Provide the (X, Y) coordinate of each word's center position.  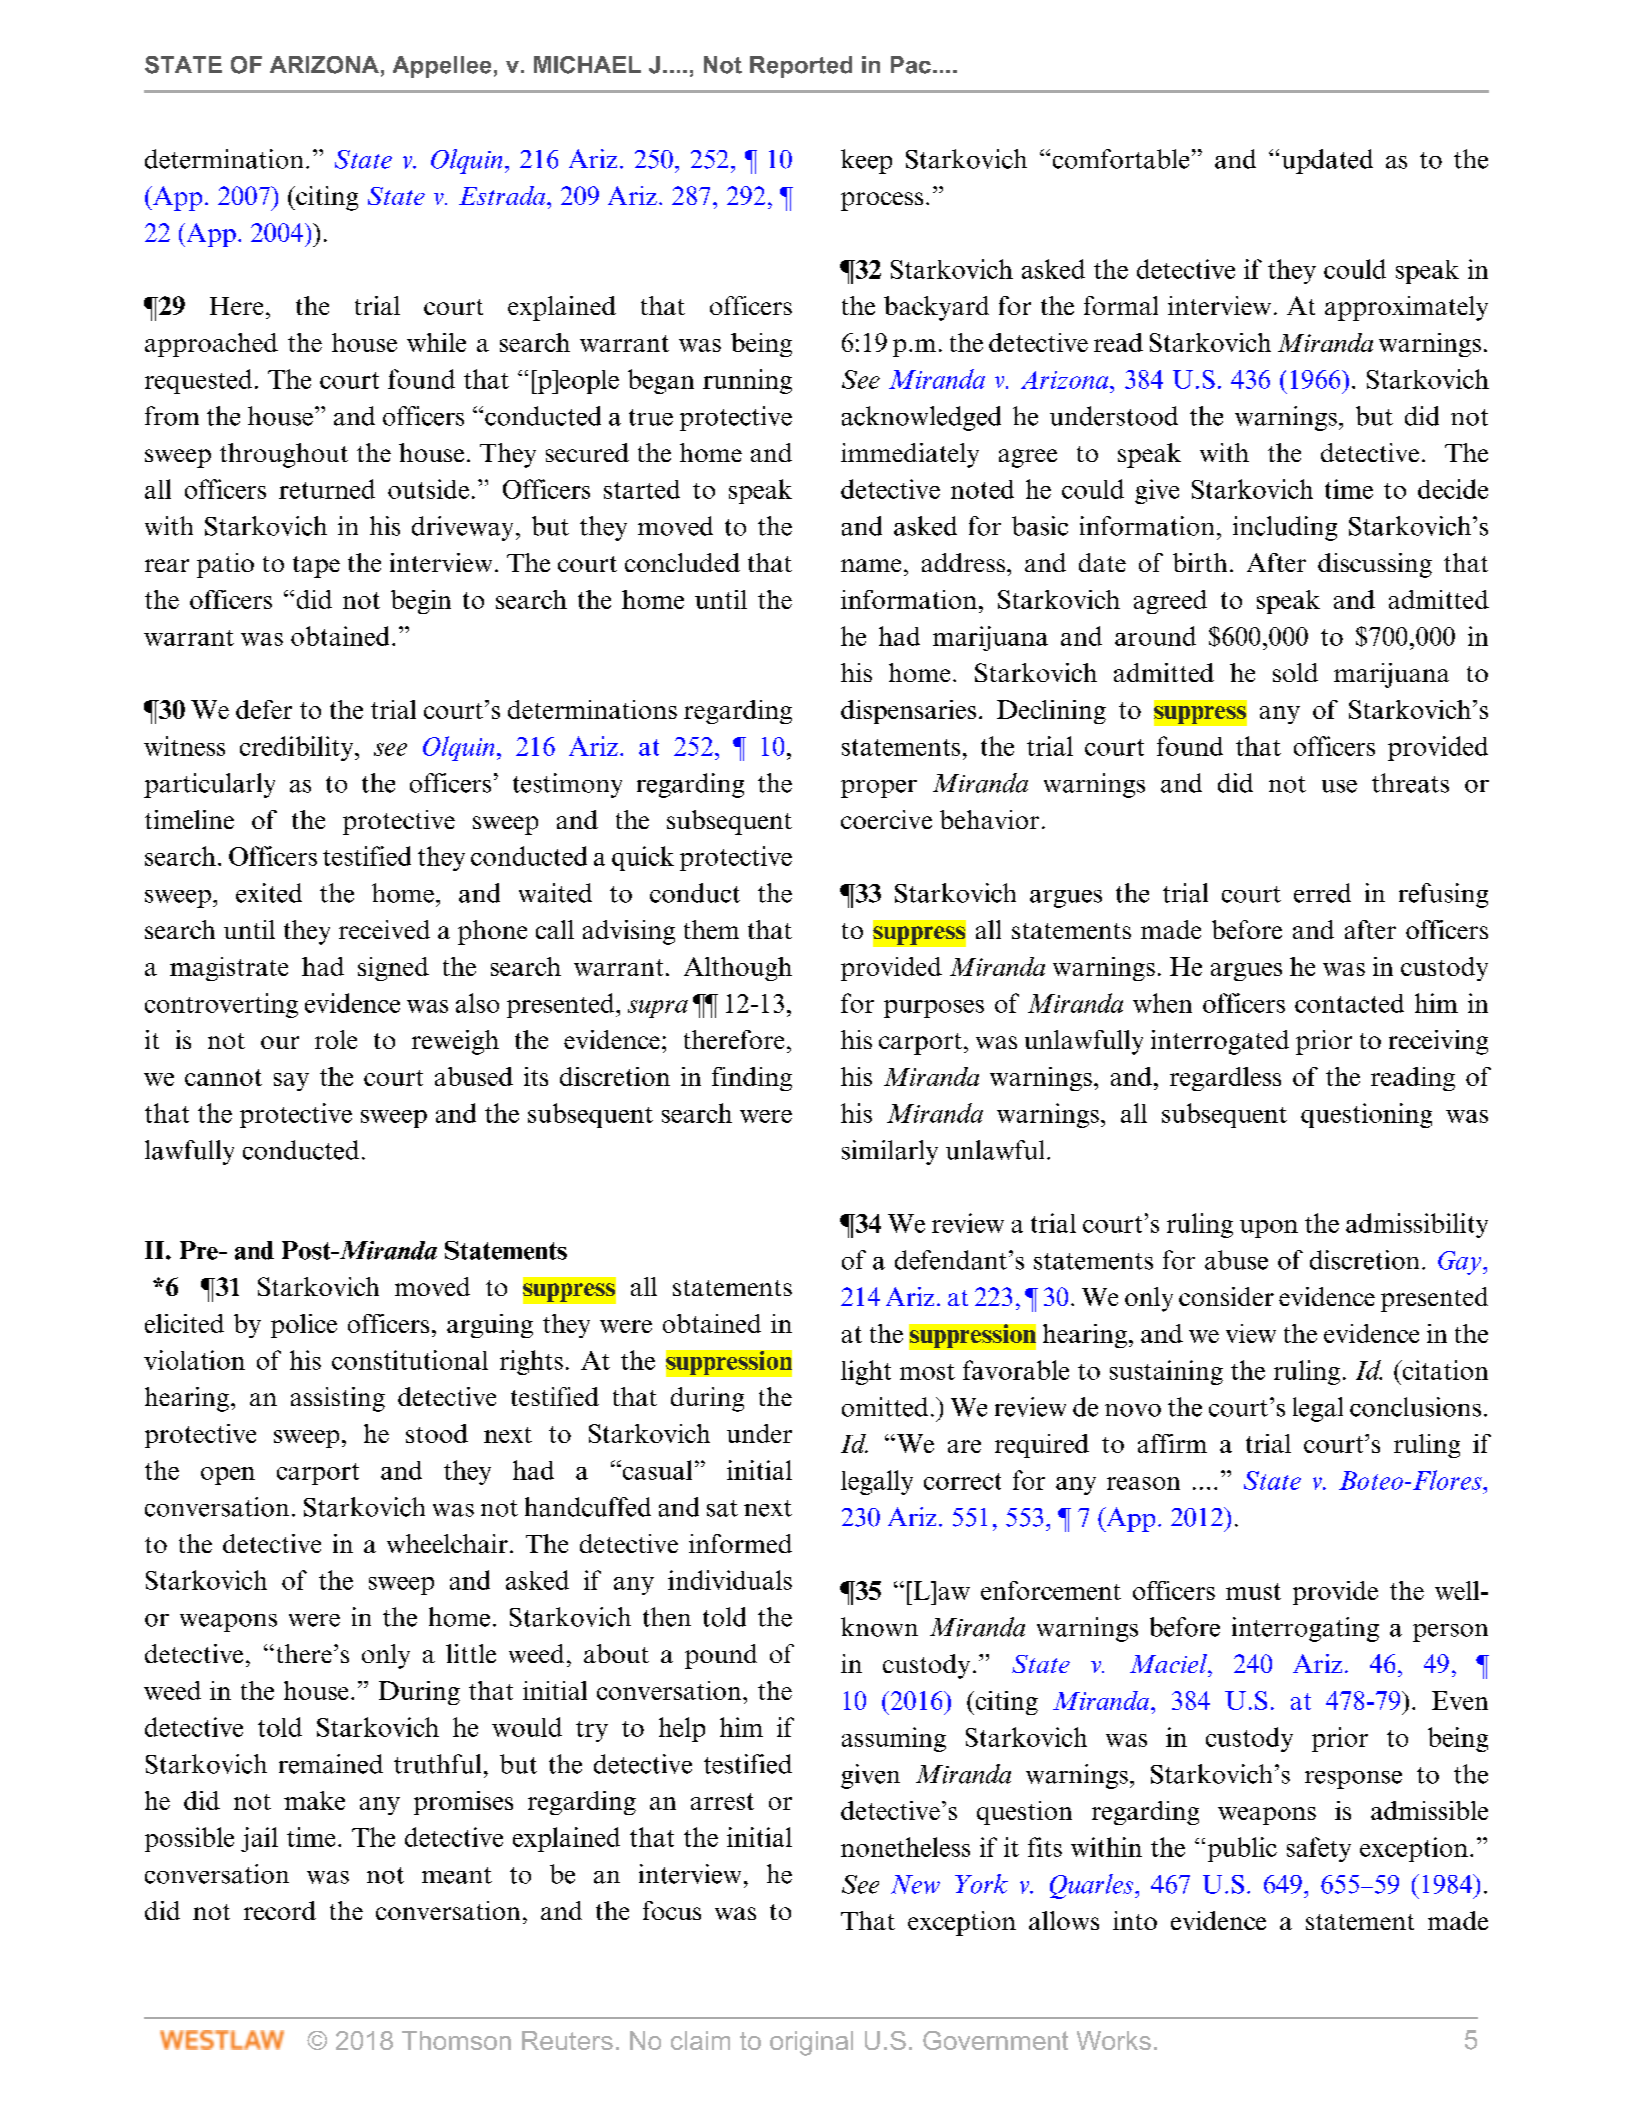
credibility (298, 748)
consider (1226, 1296)
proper (879, 789)
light (866, 1372)
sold (1295, 672)
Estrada (503, 195)
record (280, 1910)
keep (866, 161)
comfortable (1121, 159)
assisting (338, 1399)
